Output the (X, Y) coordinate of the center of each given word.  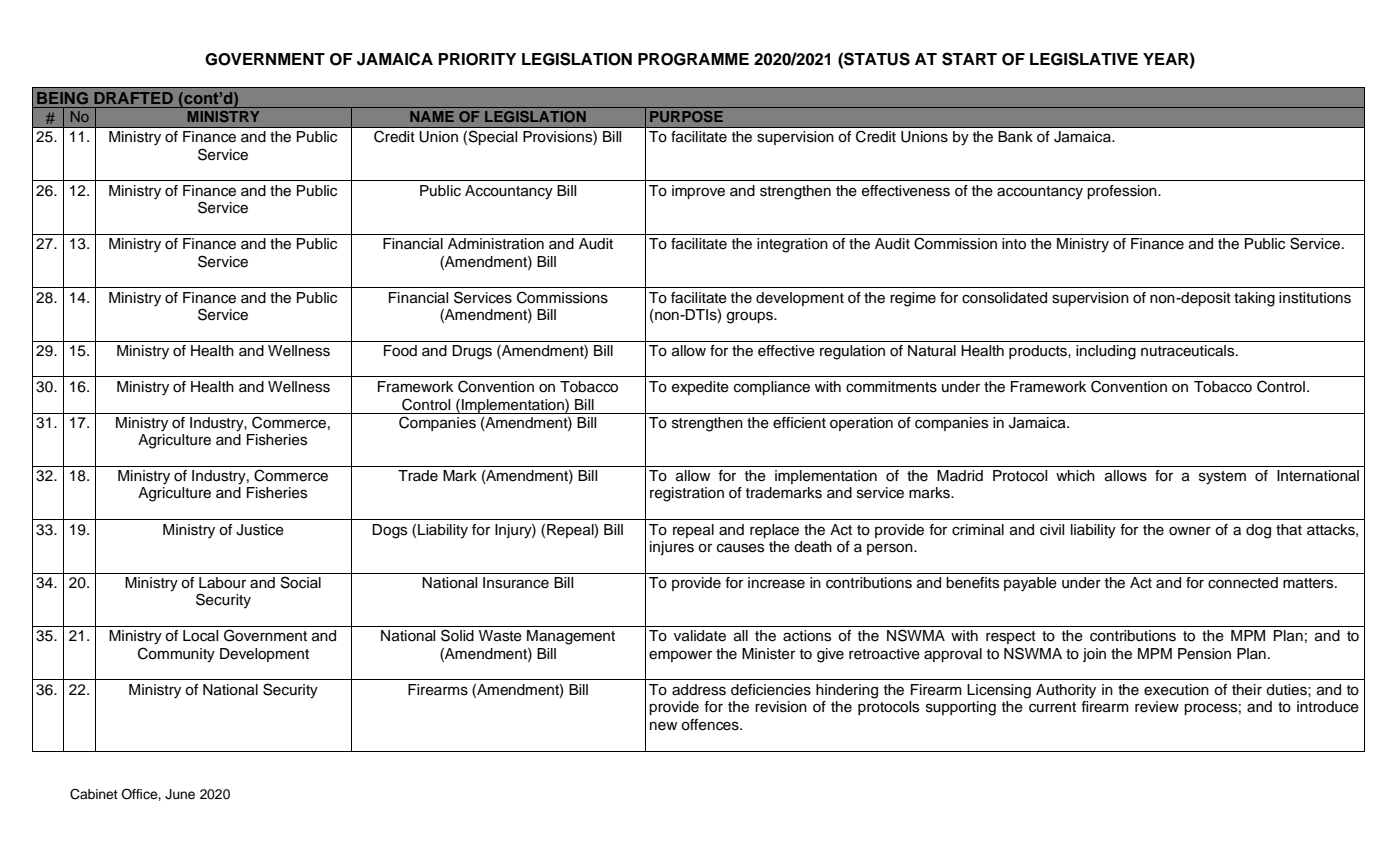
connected (1243, 583)
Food (400, 351)
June (180, 794)
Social (301, 582)
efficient (799, 423)
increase (776, 583)
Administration (496, 244)
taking (1254, 299)
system (1222, 478)
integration (792, 245)
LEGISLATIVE (1084, 59)
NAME (432, 116)
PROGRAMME (693, 59)
